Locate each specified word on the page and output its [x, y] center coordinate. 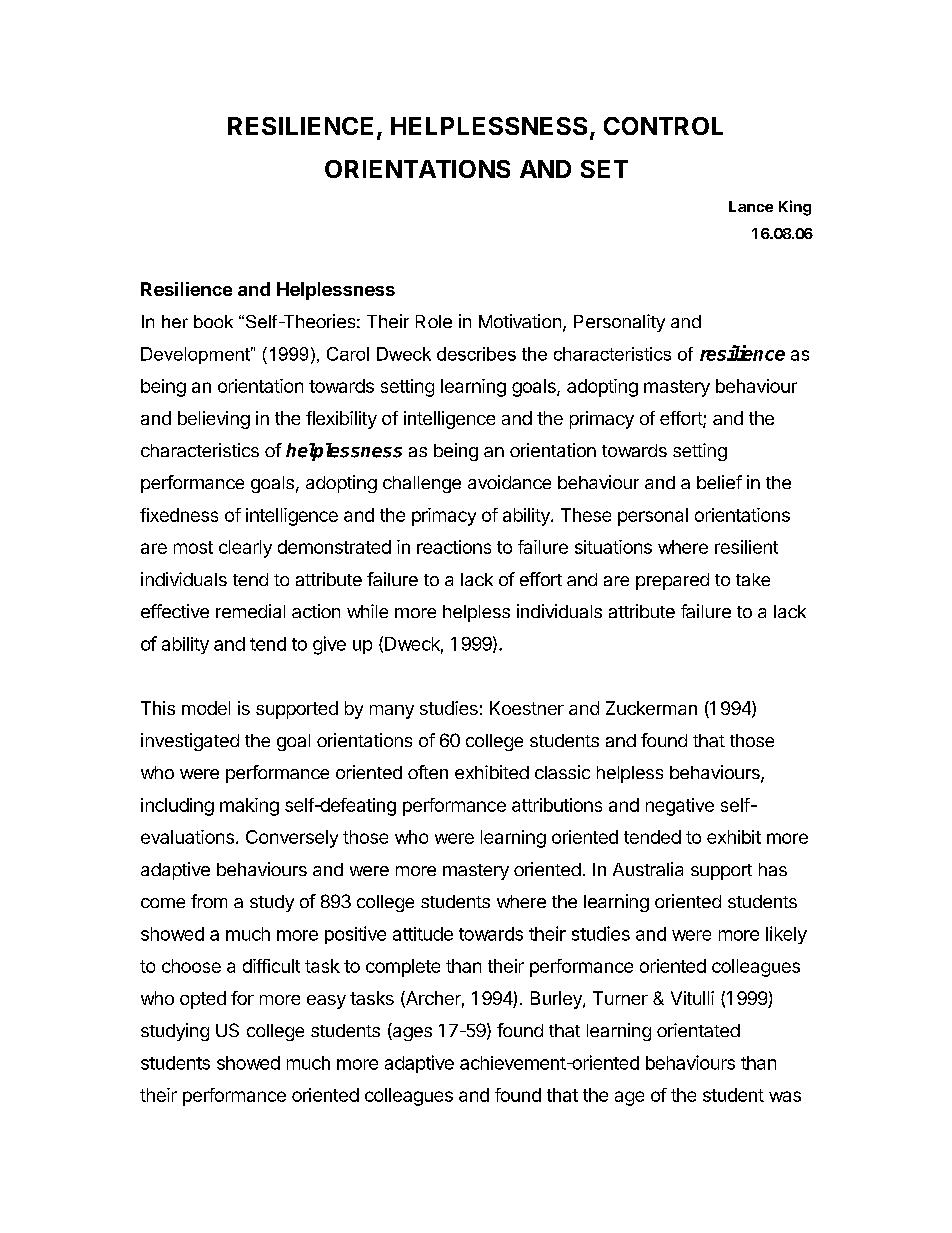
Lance [751, 206]
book [213, 321]
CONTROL [663, 126]
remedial [250, 611]
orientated [698, 1030]
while [367, 611]
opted [203, 1000]
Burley [557, 1000]
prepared [672, 581]
